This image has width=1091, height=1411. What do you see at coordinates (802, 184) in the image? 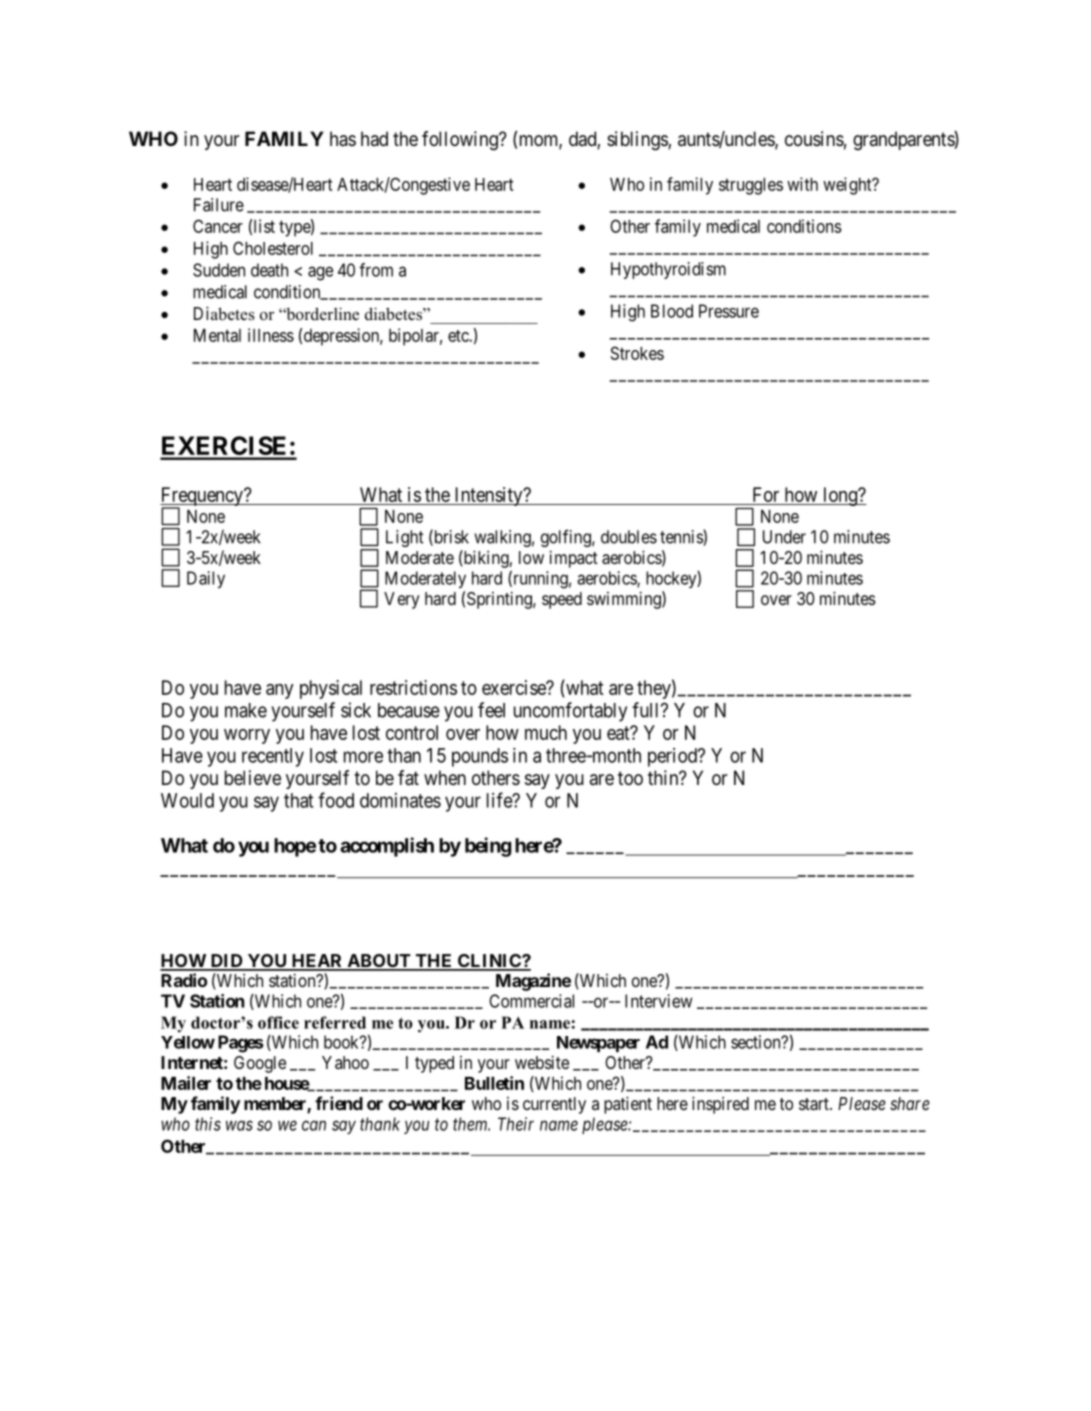
I see `with` at bounding box center [802, 184].
